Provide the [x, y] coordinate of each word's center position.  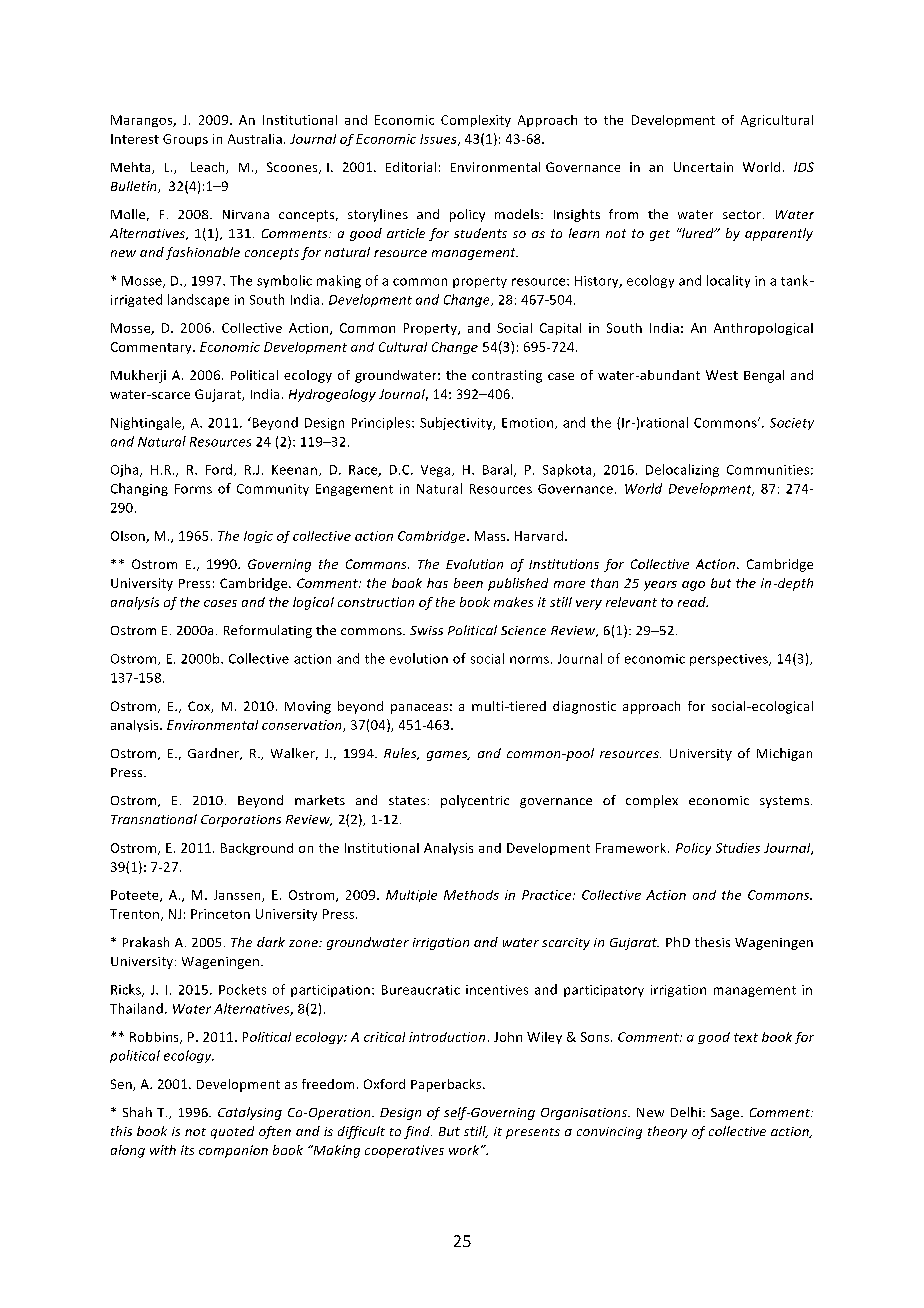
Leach [209, 168]
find [418, 1132]
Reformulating [268, 631]
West [722, 375]
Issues [439, 140]
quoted [232, 1132]
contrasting [507, 376]
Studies [738, 848]
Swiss [426, 630]
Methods [471, 895]
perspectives [730, 660]
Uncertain [703, 167]
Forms [193, 489]
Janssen [238, 896]
